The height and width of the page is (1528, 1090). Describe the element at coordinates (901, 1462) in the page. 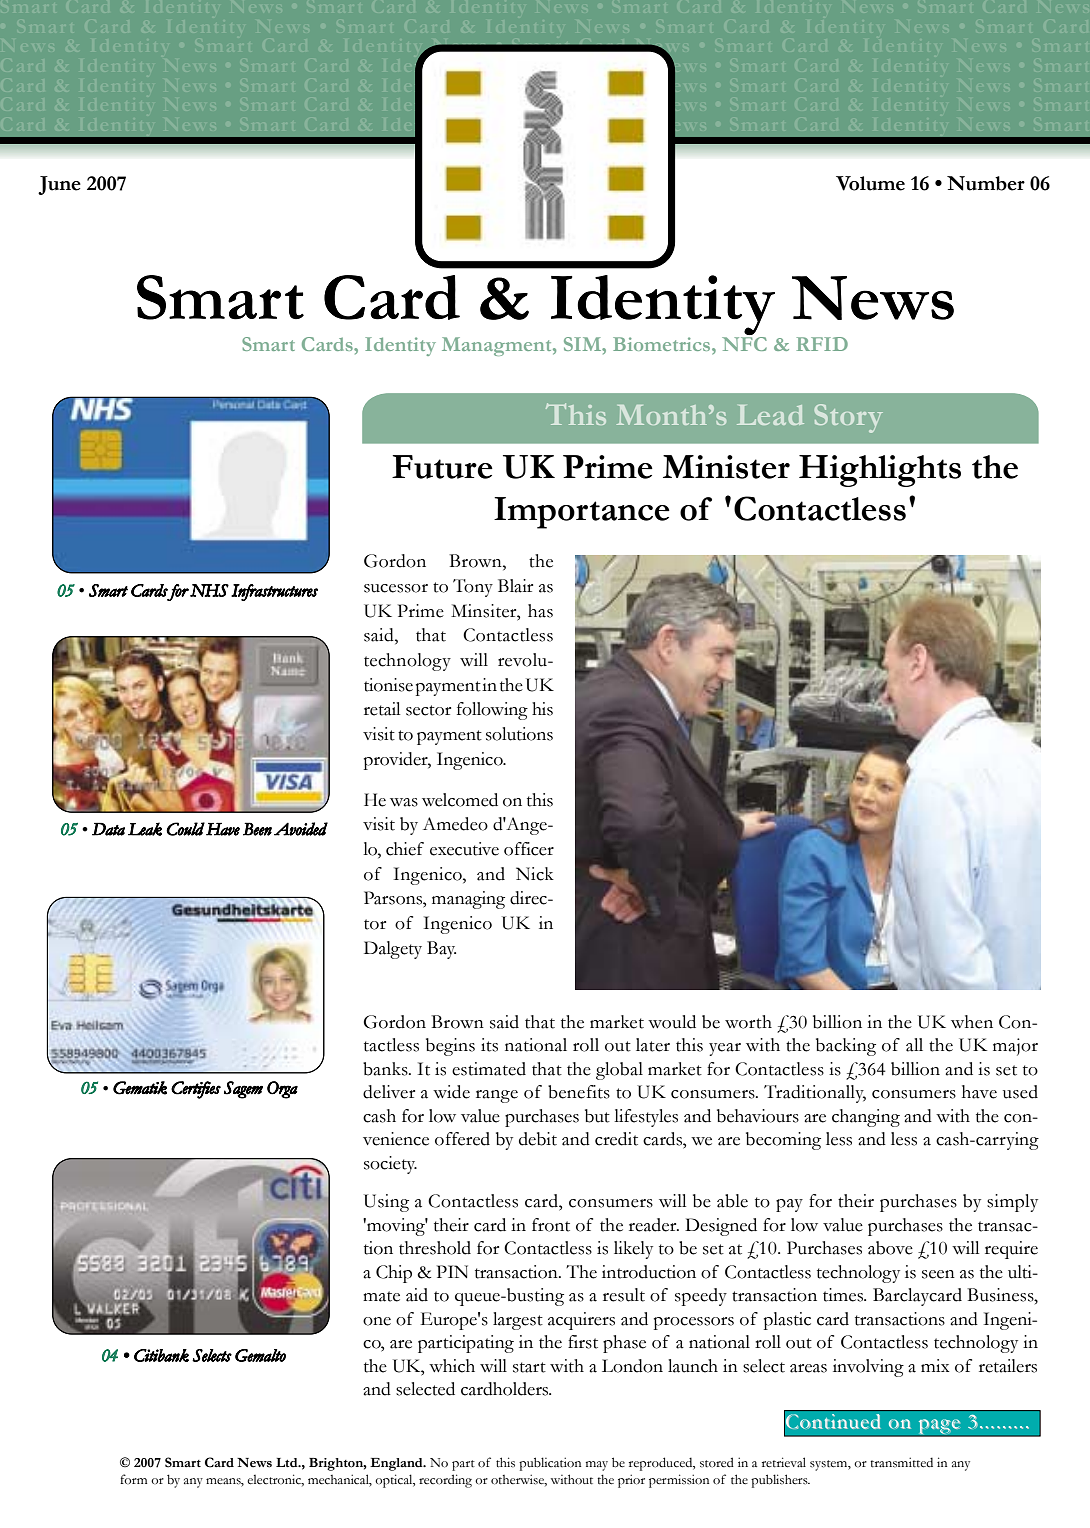

I see `transmitted` at that location.
